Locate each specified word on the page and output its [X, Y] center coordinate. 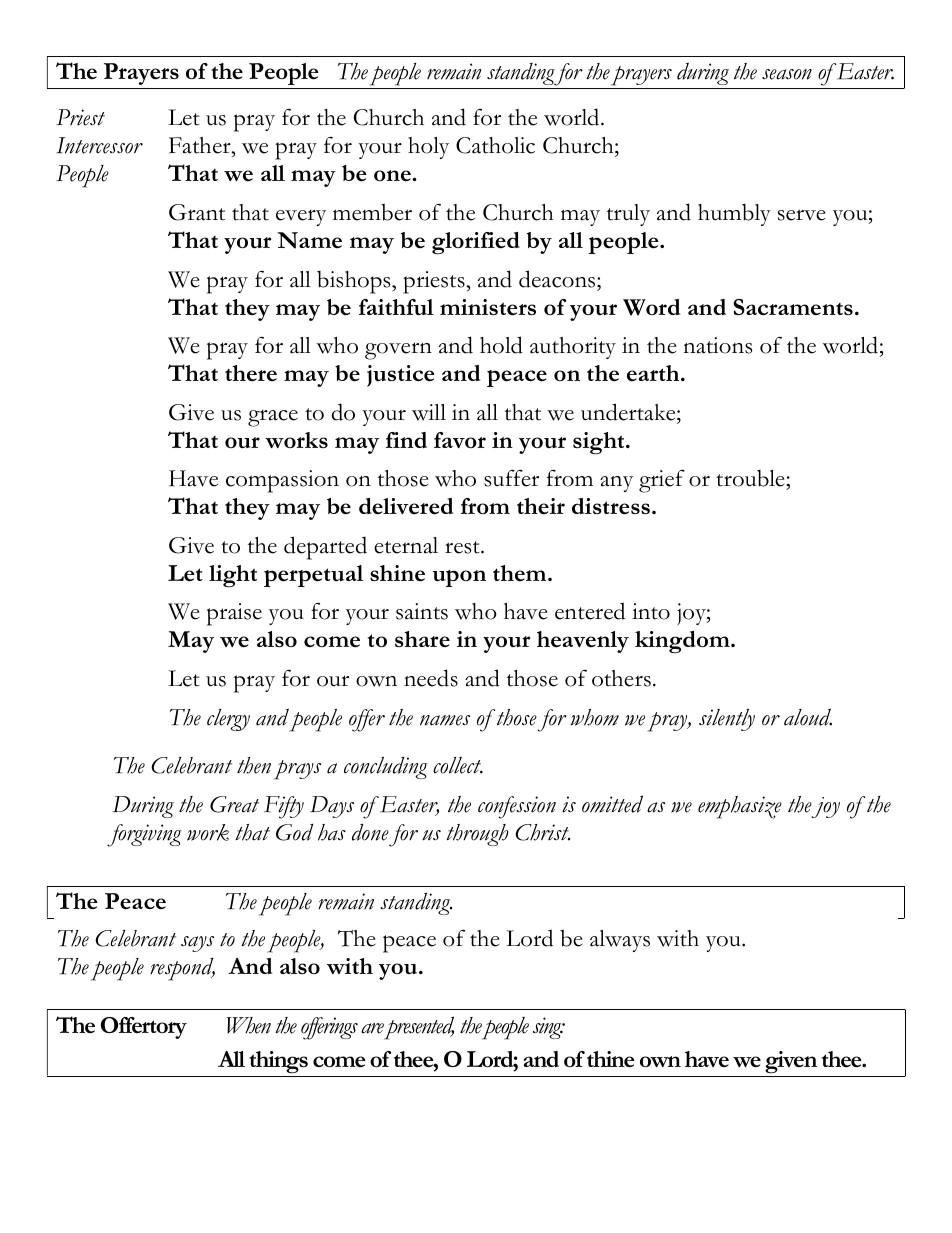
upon [459, 578]
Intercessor [99, 145]
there [251, 373]
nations [717, 345]
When [249, 1025]
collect [458, 765]
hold [501, 345]
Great [234, 804]
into [651, 611]
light [233, 576]
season [787, 74]
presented [417, 1028]
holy [428, 148]
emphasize [740, 807]
